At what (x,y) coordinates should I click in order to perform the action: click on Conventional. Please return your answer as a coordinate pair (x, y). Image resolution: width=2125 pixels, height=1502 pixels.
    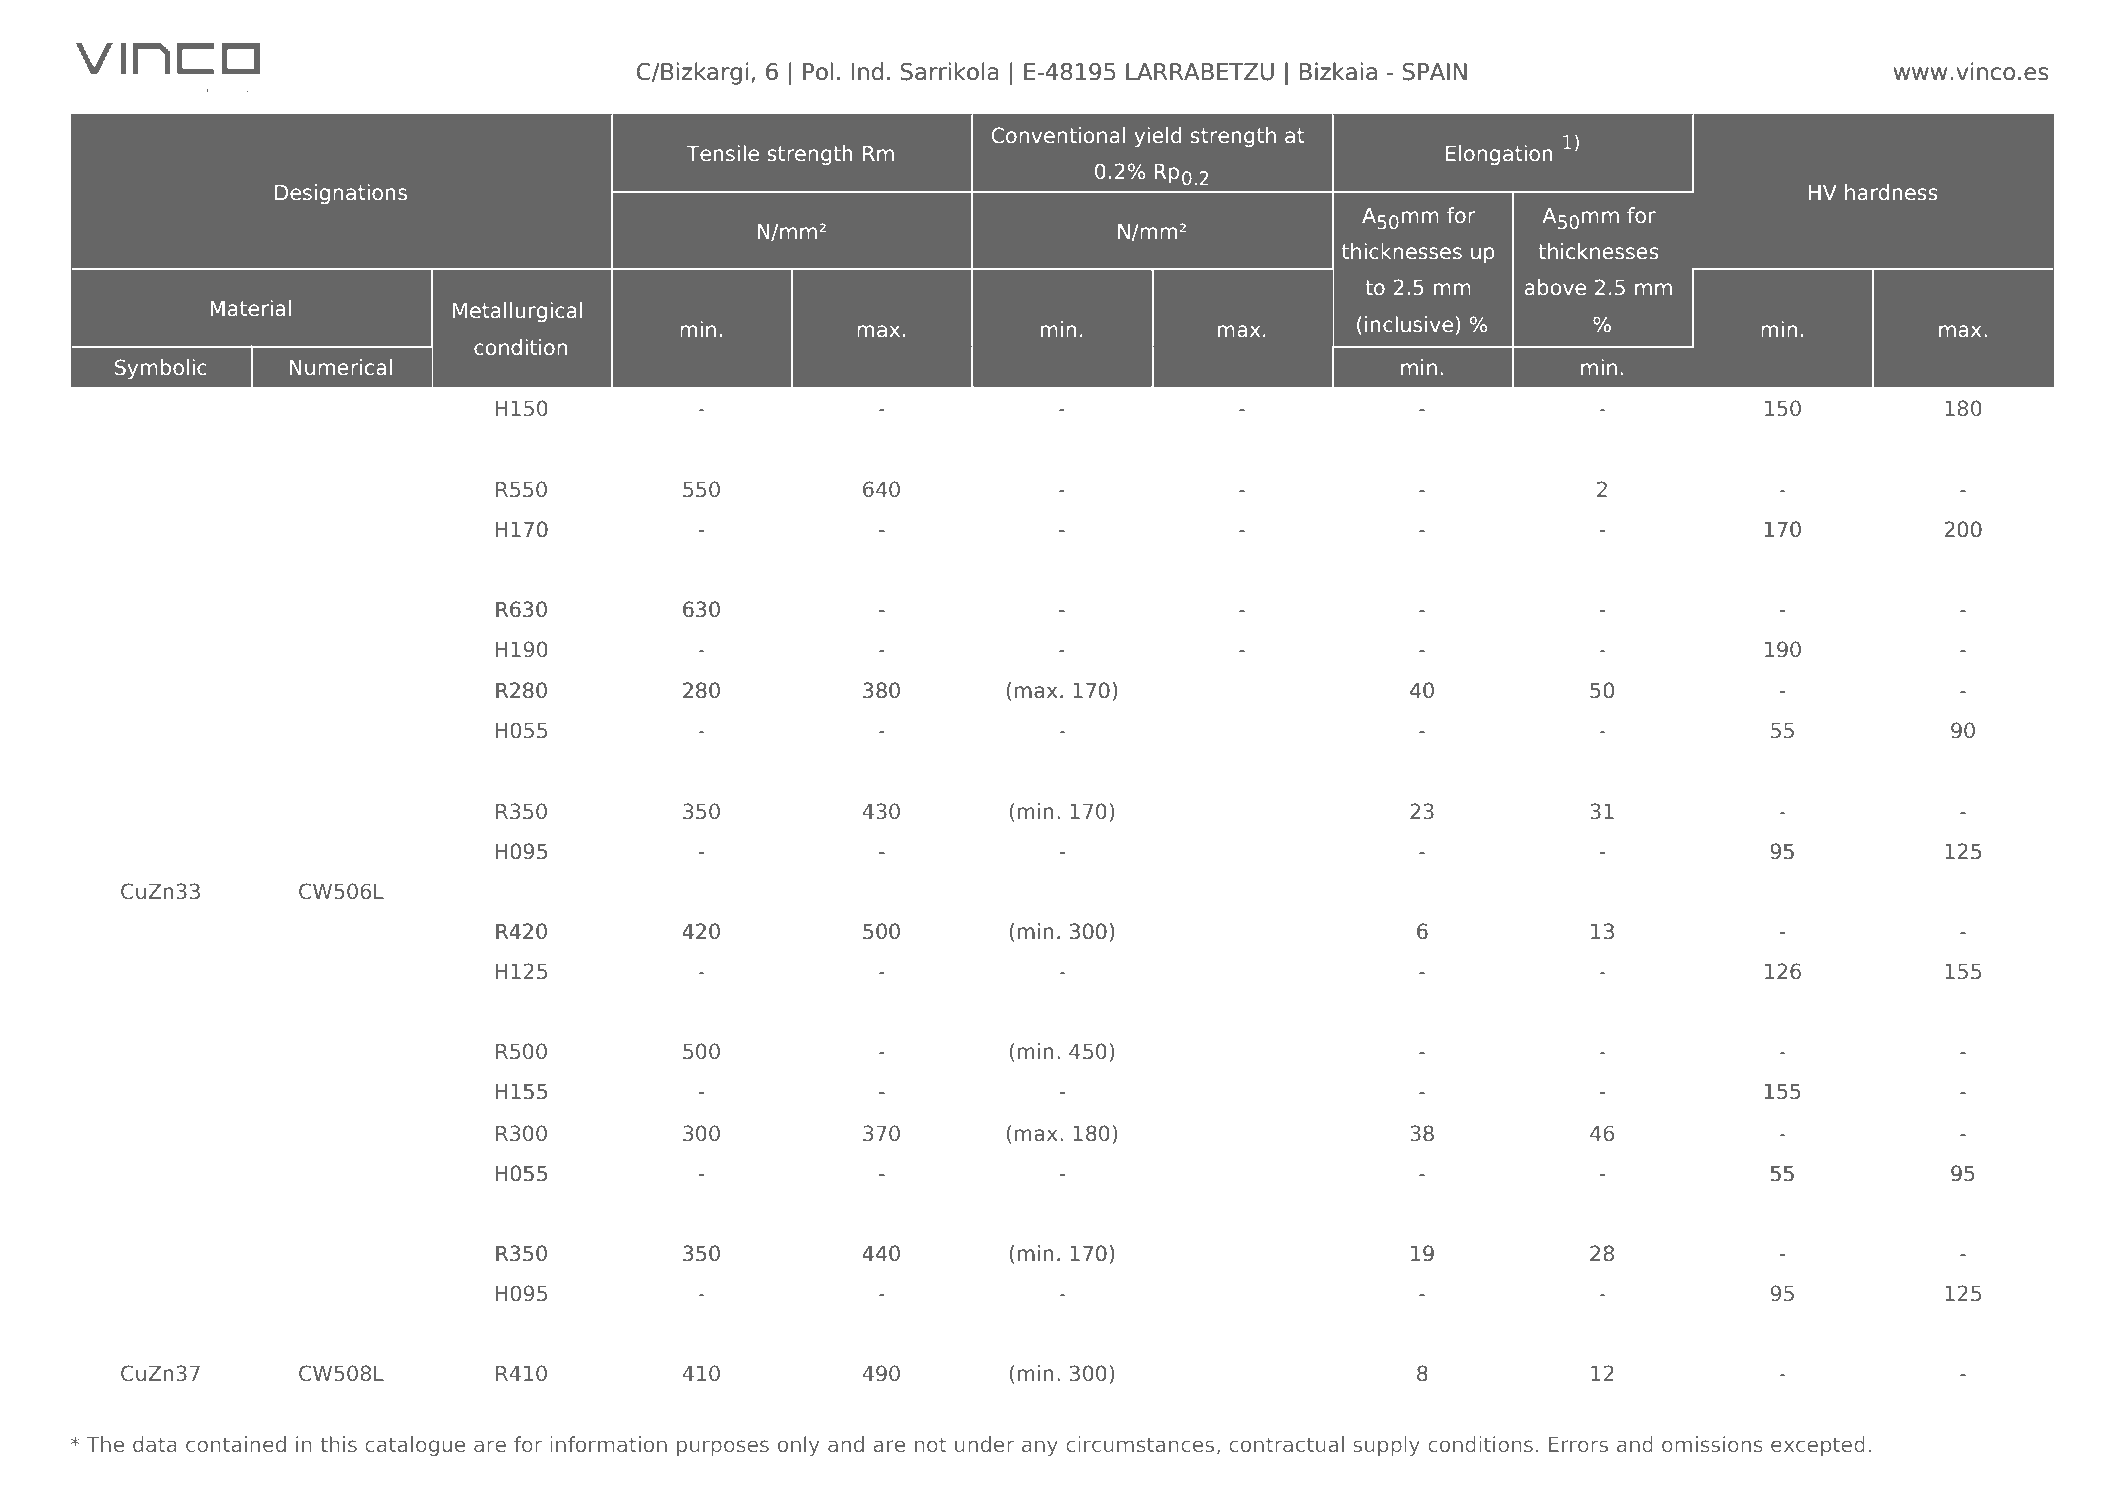
    Looking at the image, I should click on (1058, 135).
